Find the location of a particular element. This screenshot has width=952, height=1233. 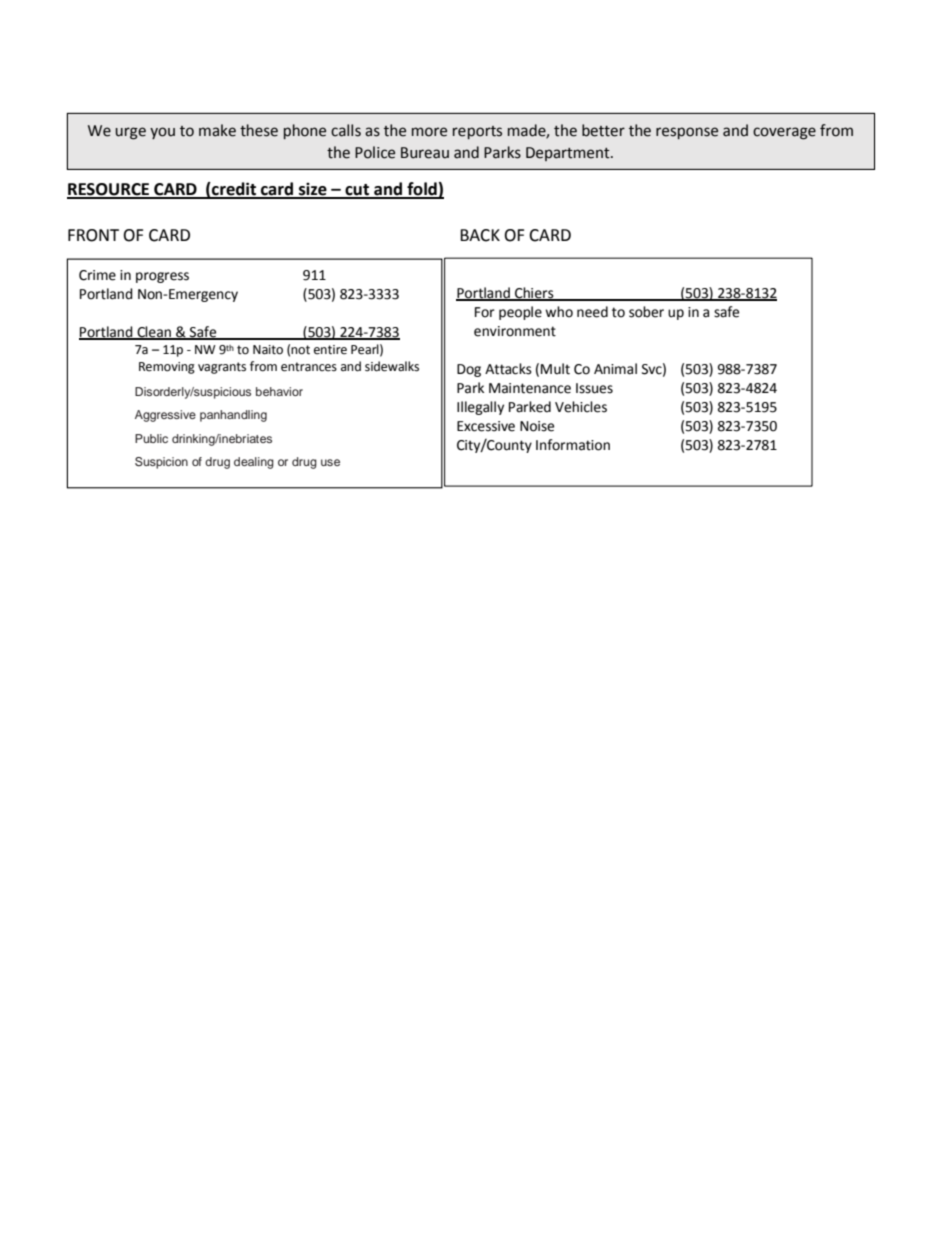

progress is located at coordinates (162, 277).
